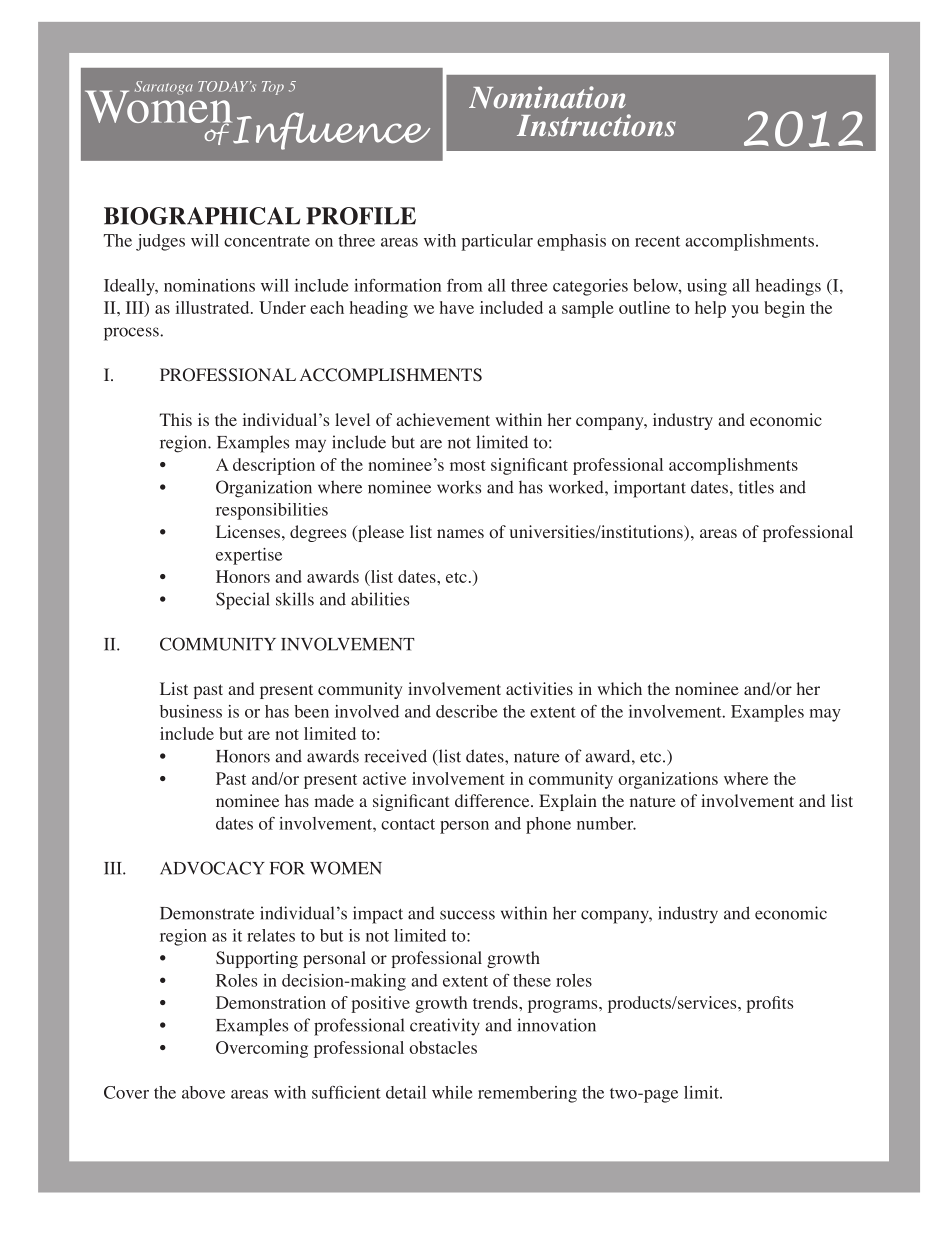 The image size is (952, 1233). What do you see at coordinates (203, 1092) in the screenshot?
I see `above` at bounding box center [203, 1092].
